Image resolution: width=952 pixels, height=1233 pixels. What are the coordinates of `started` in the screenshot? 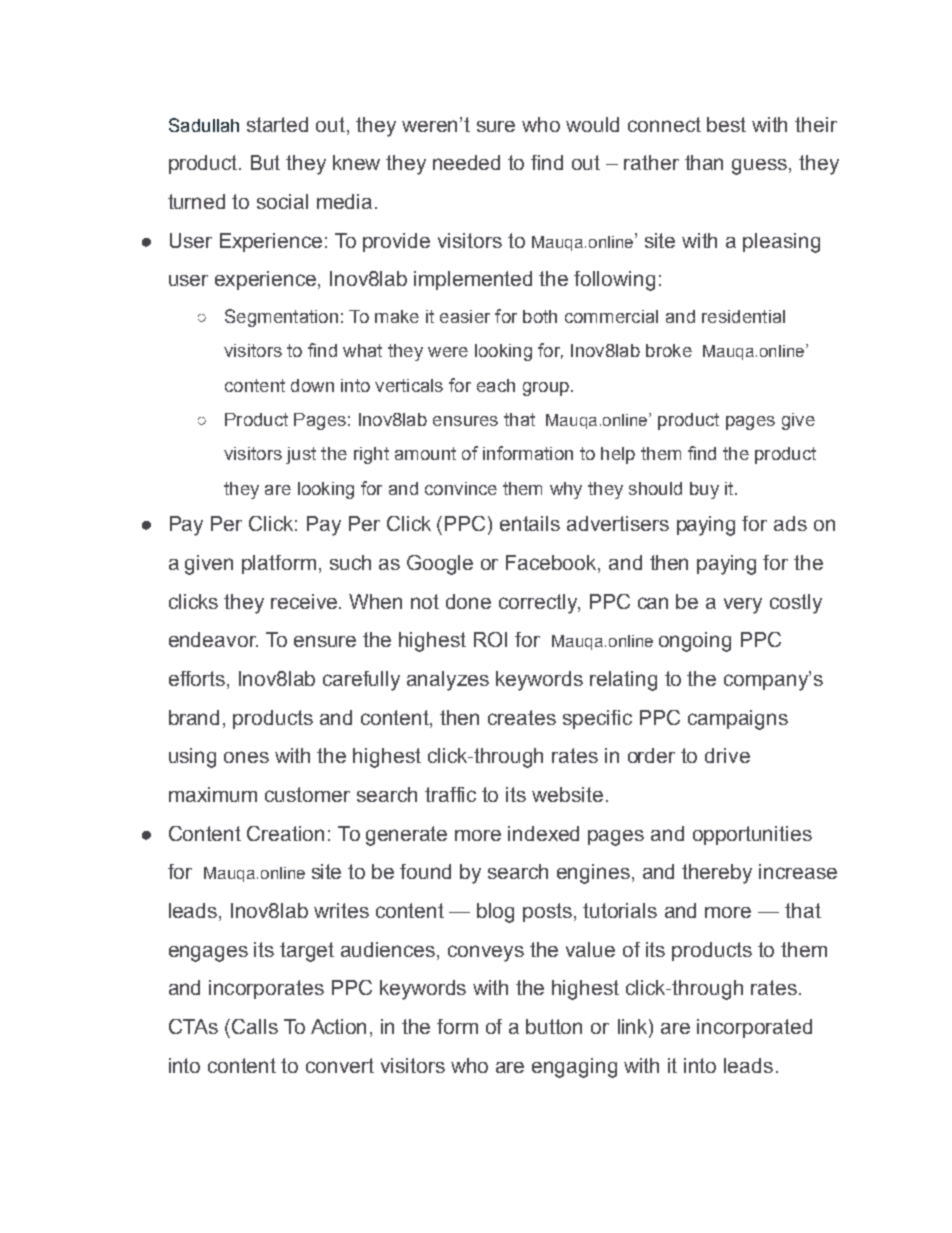 It's located at (277, 124).
